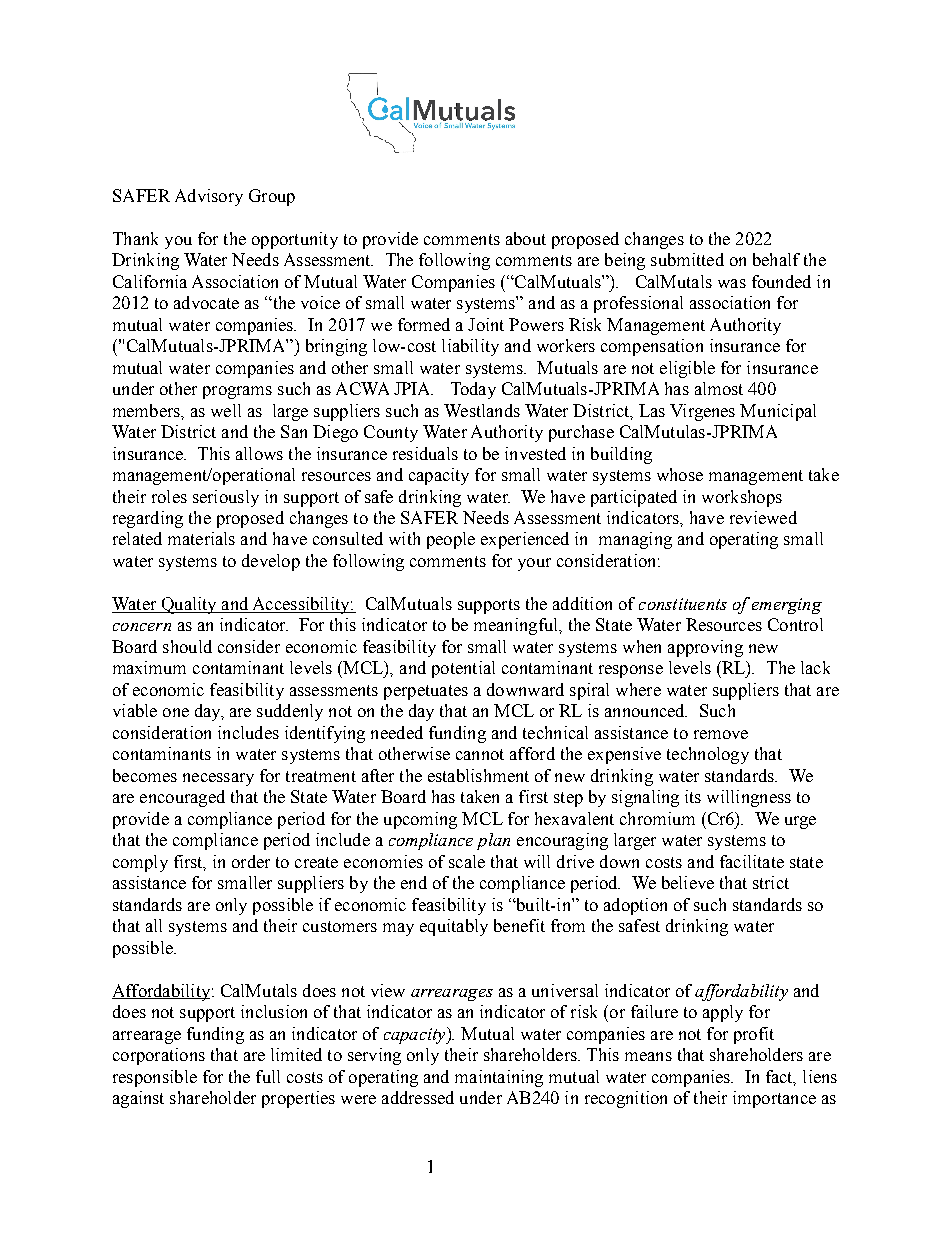 This page has width=952, height=1233. I want to click on full, so click(268, 1076).
